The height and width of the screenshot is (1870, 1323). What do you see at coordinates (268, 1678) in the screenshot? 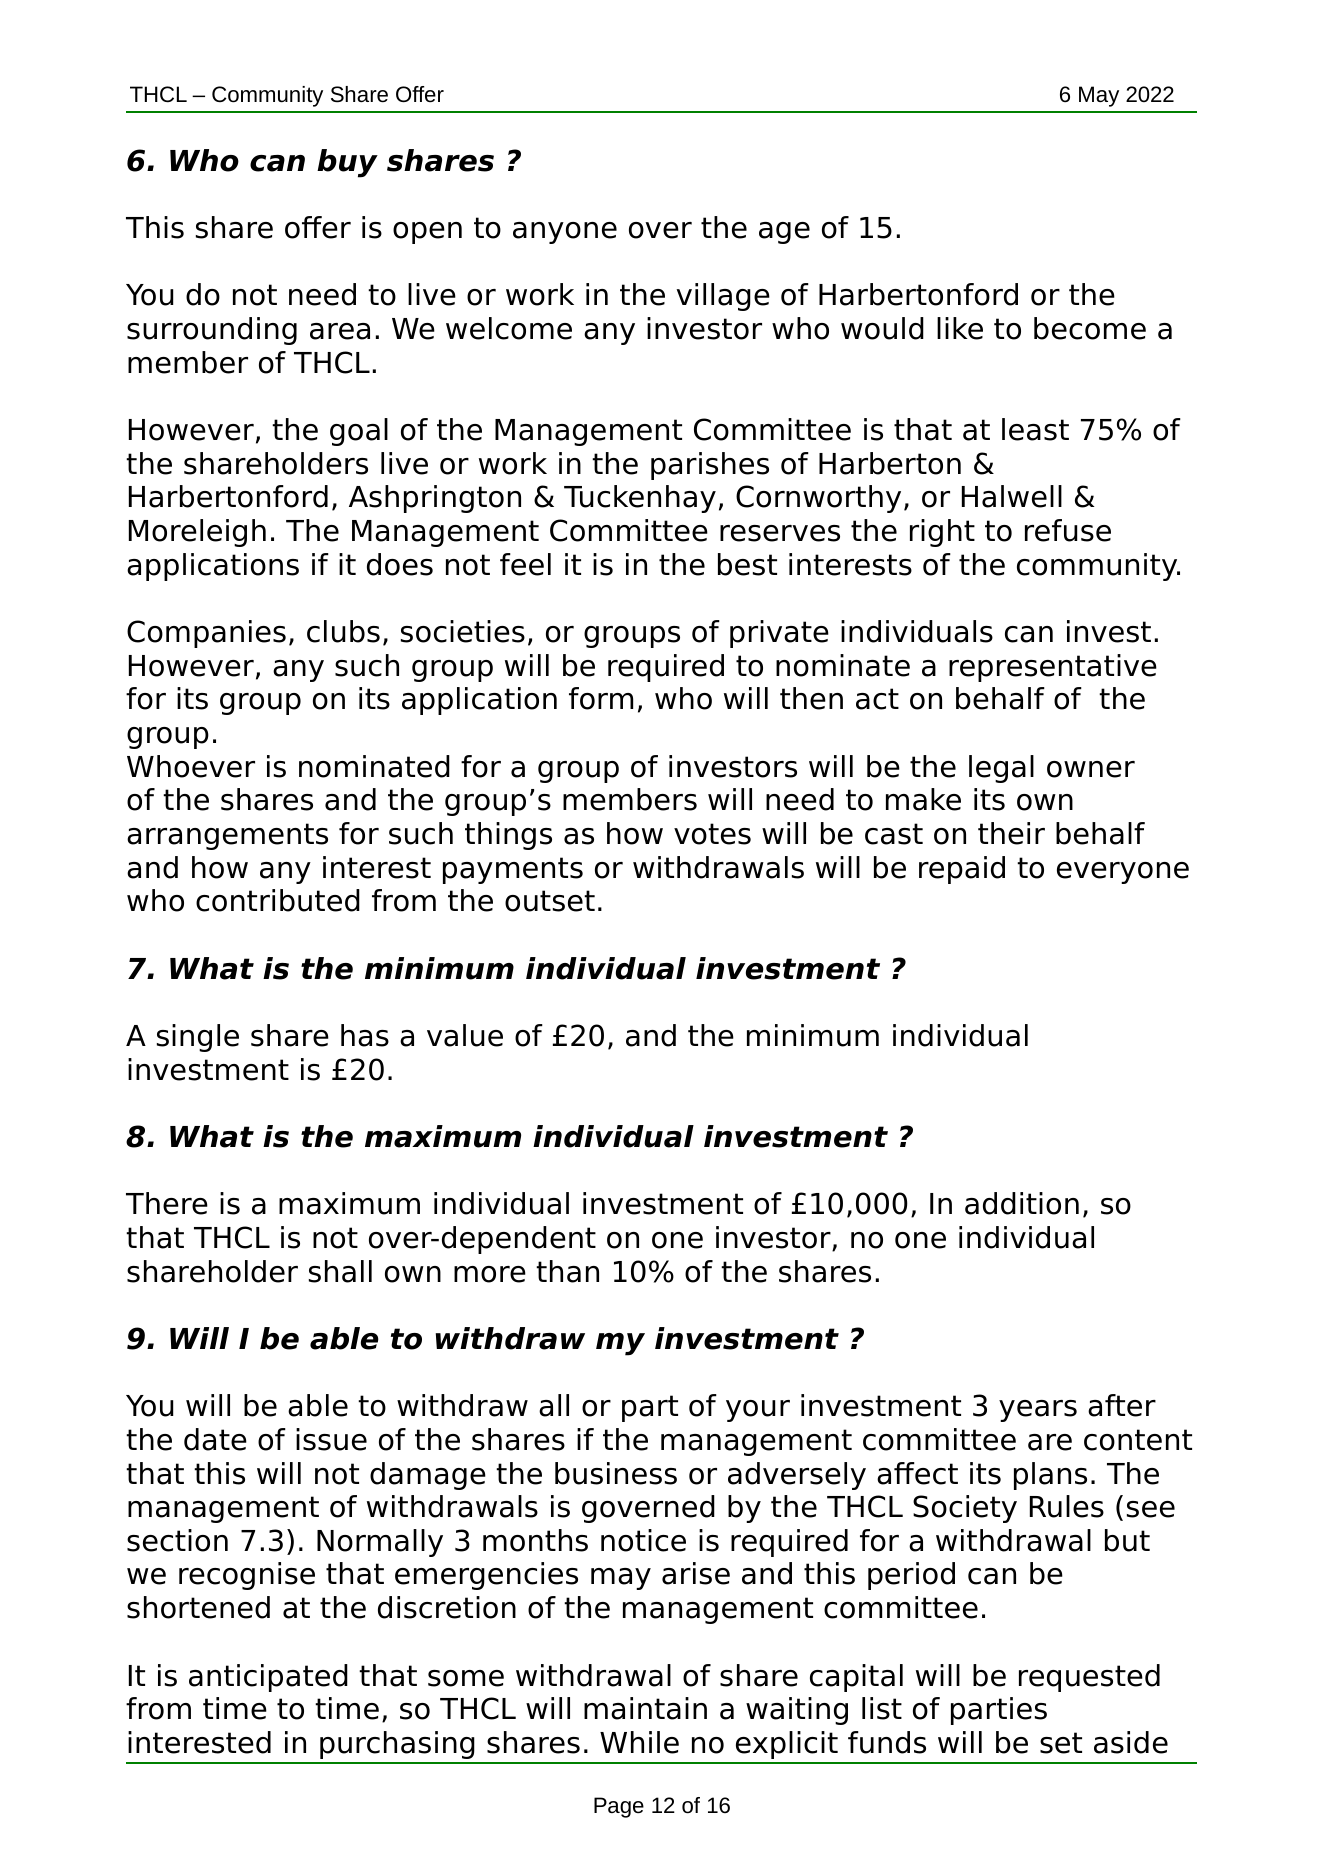
I see `anticipated` at bounding box center [268, 1678].
